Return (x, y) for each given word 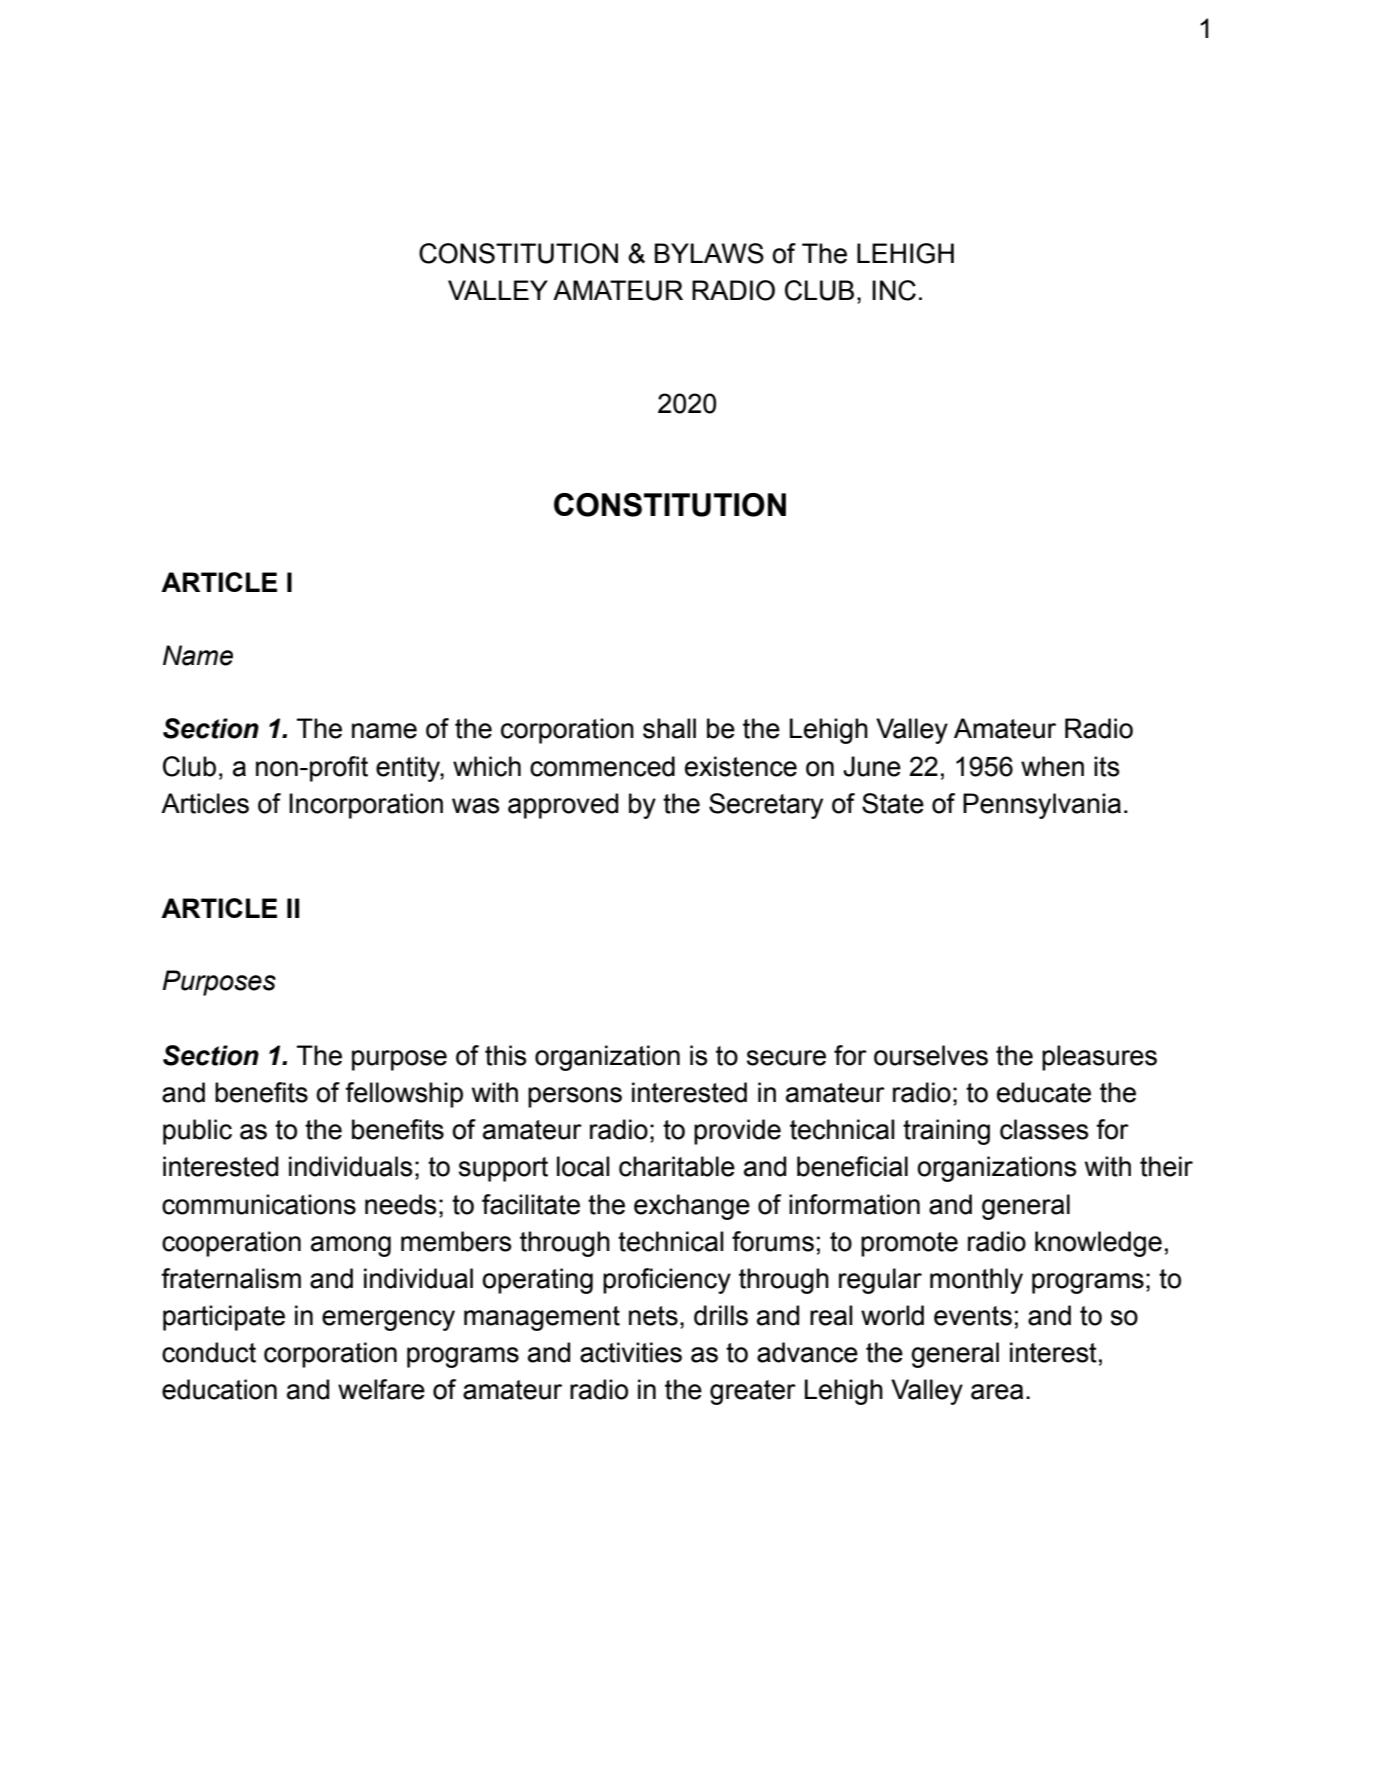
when (1052, 766)
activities (631, 1352)
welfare (381, 1389)
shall (669, 728)
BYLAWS (709, 253)
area (997, 1392)
